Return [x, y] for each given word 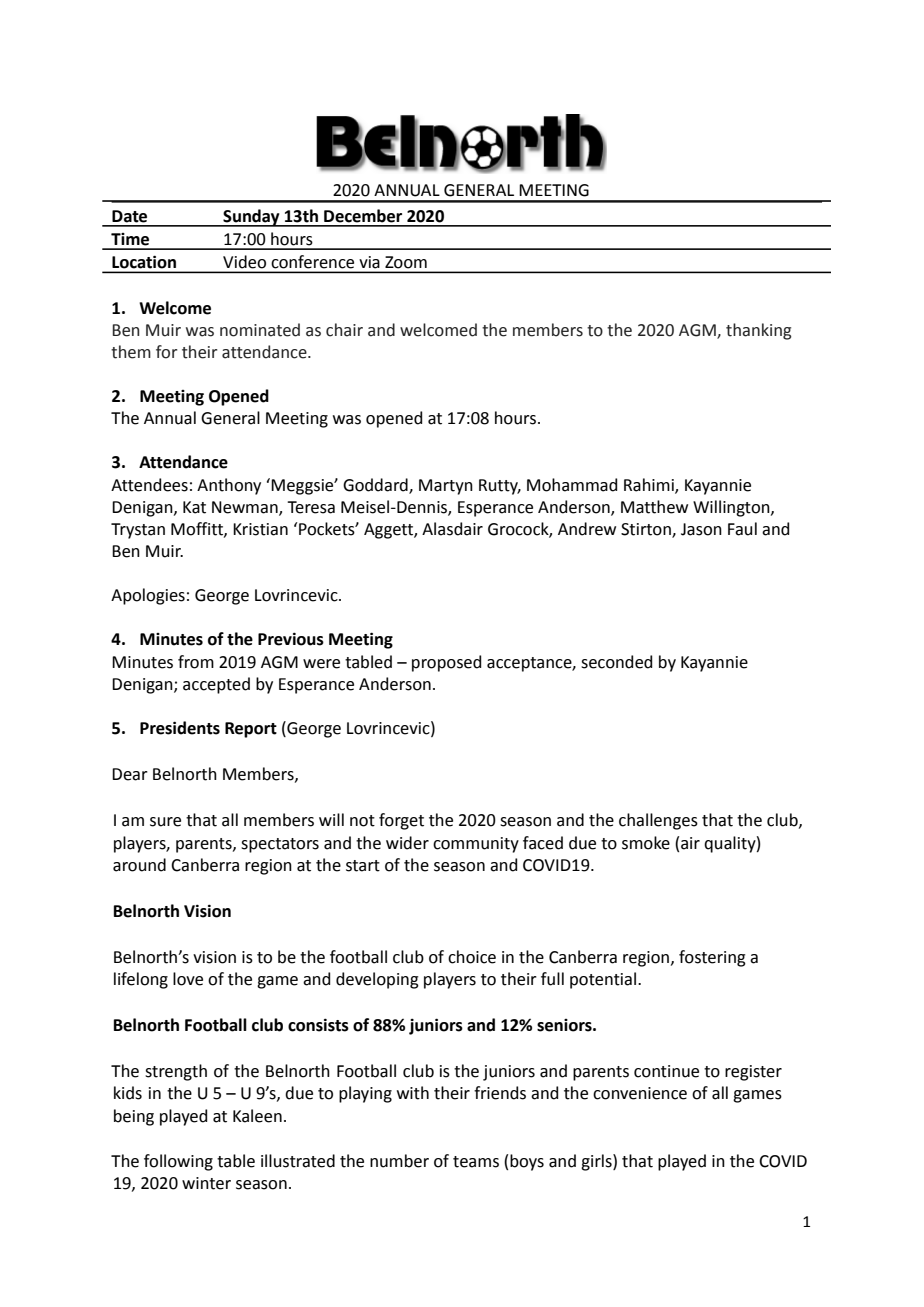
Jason [701, 529]
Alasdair [452, 529]
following [178, 1162]
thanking [758, 331]
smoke [646, 843]
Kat [194, 507]
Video [244, 261]
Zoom [406, 262]
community [476, 845]
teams [476, 1162]
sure [165, 822]
